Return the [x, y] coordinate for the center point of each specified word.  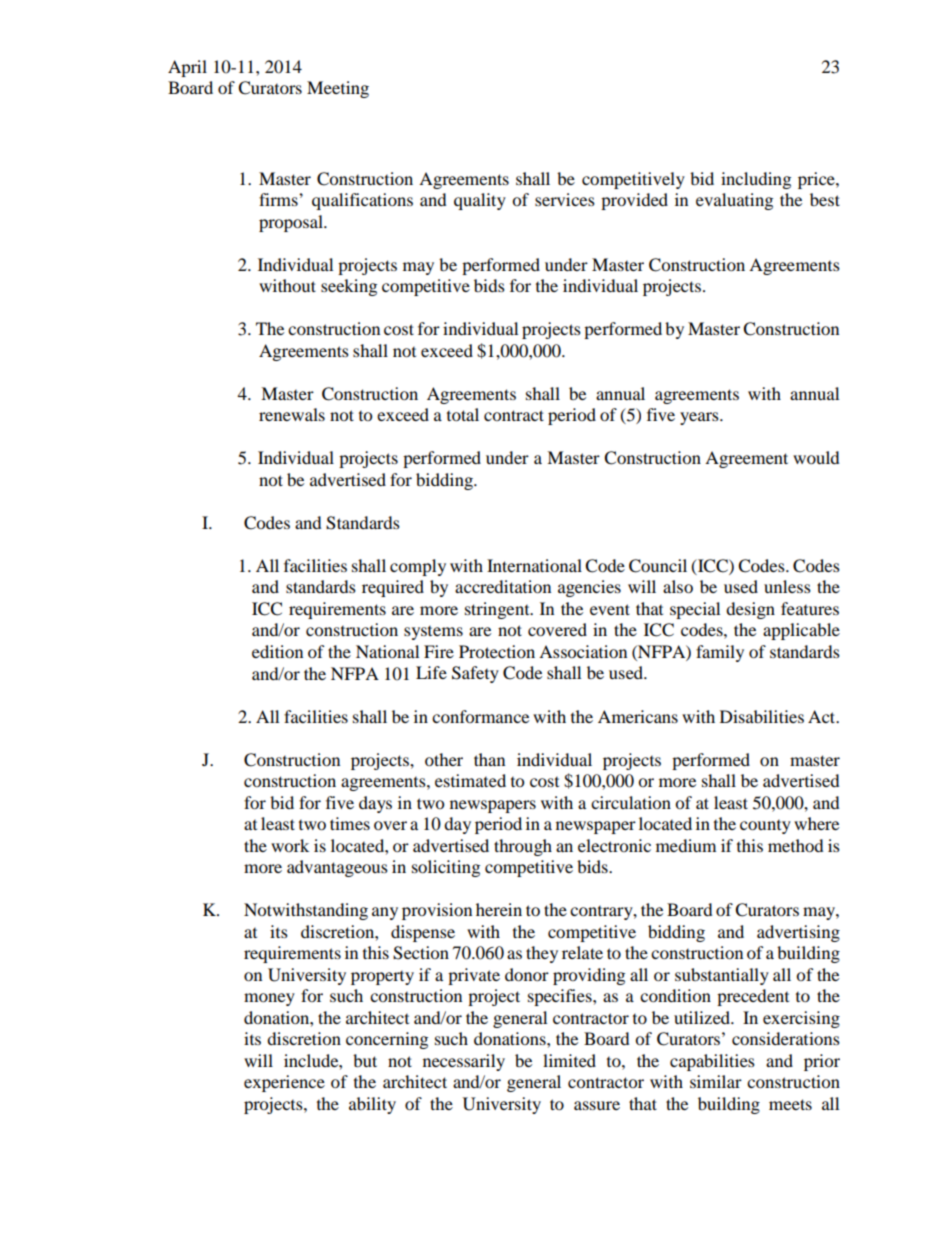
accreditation [503, 586]
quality [480, 201]
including [756, 180]
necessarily [464, 1062]
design [750, 610]
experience [284, 1083]
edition [277, 651]
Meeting [338, 89]
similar [716, 1081]
